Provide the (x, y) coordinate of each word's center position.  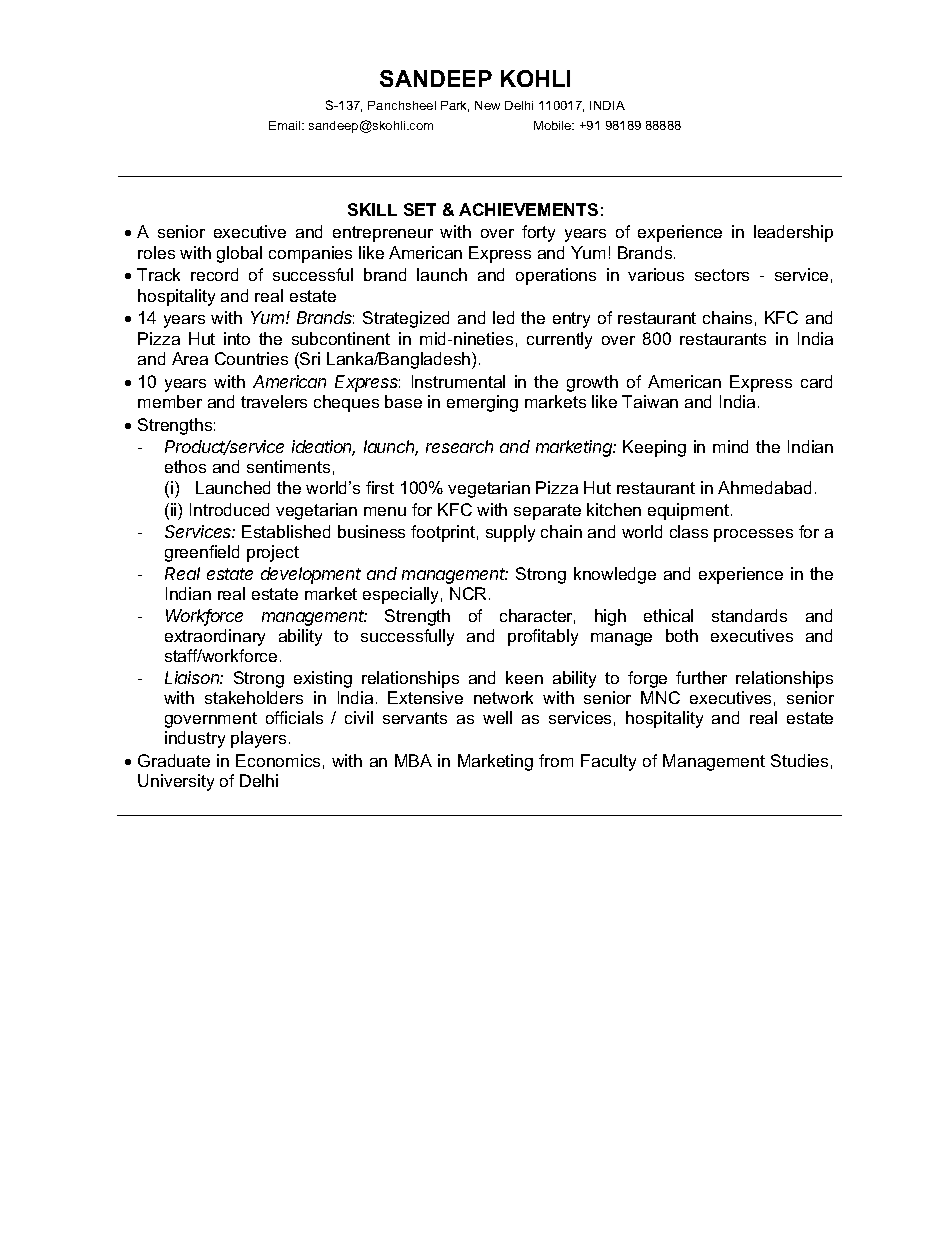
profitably (543, 637)
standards (749, 615)
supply (510, 533)
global (239, 254)
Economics (278, 760)
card (816, 381)
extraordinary (215, 637)
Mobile (554, 125)
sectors (722, 275)
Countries (251, 358)
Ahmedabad (764, 487)
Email (286, 125)
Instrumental (458, 381)
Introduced (229, 509)
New (487, 105)
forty (538, 233)
